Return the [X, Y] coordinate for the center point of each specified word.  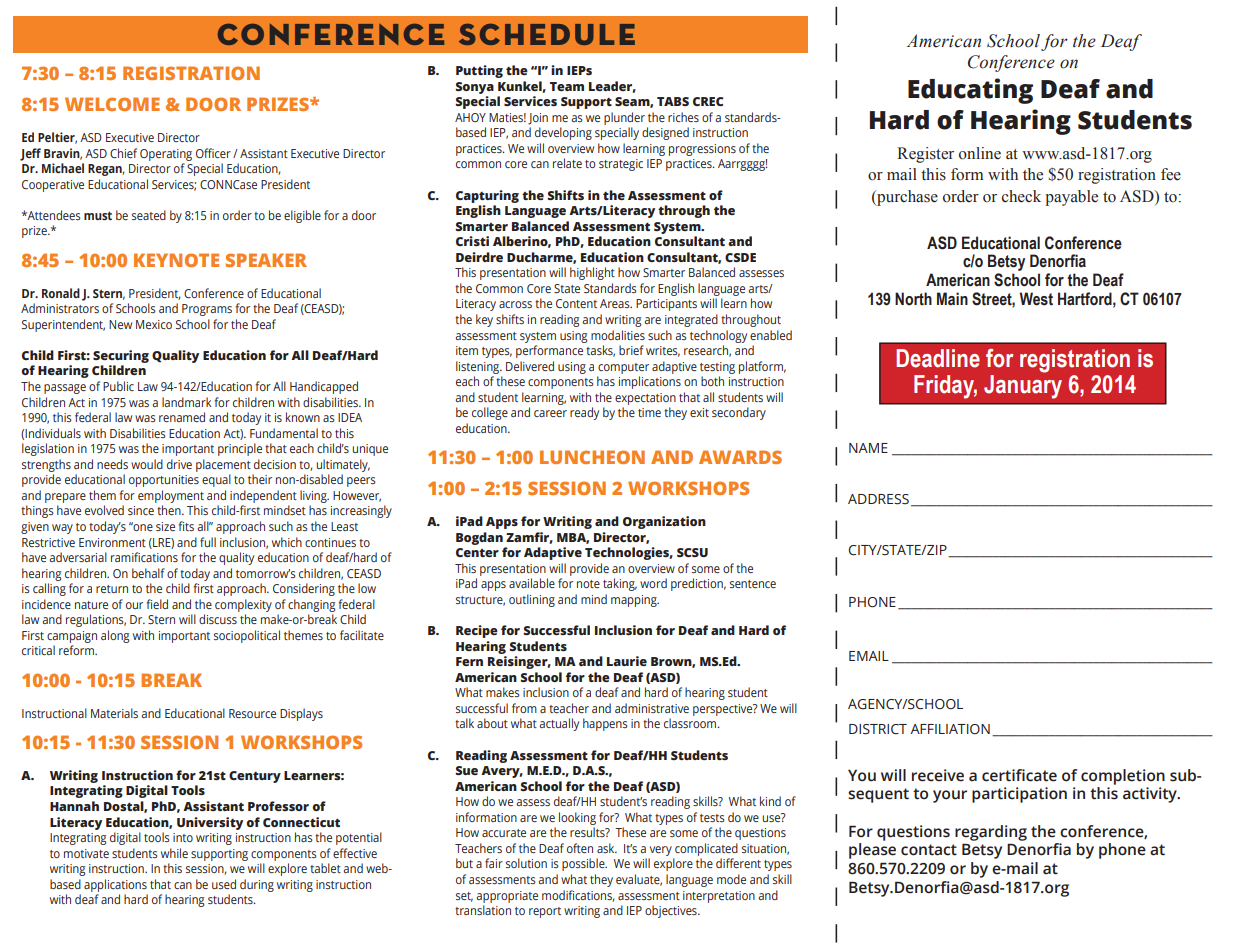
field [157, 604]
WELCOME [112, 104]
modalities [618, 335]
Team [567, 86]
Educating [970, 91]
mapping [635, 601]
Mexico [154, 324]
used [224, 884]
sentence [753, 584]
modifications [578, 896]
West [1036, 299]
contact [929, 850]
